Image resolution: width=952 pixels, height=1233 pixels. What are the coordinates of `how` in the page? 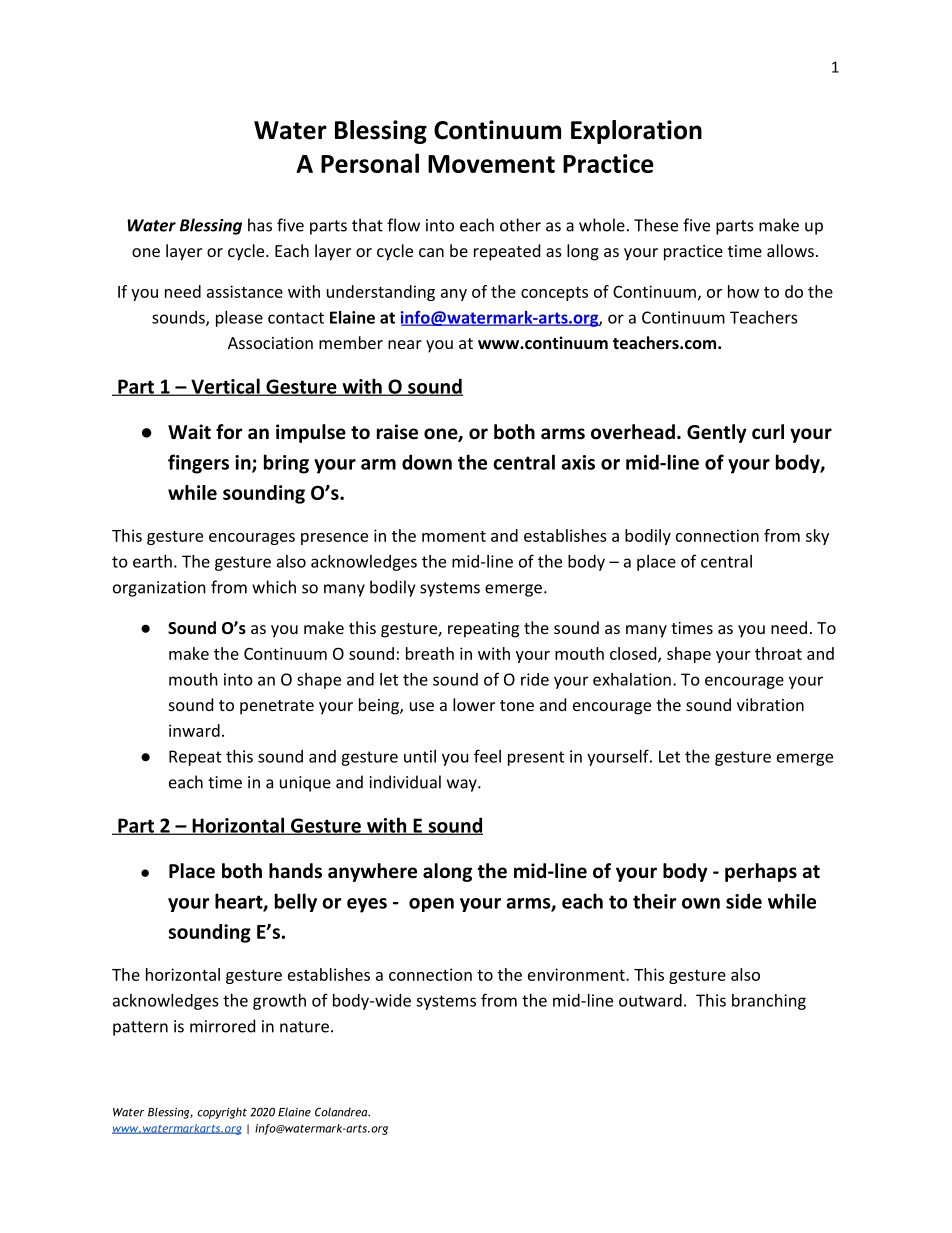 It's located at (743, 291).
